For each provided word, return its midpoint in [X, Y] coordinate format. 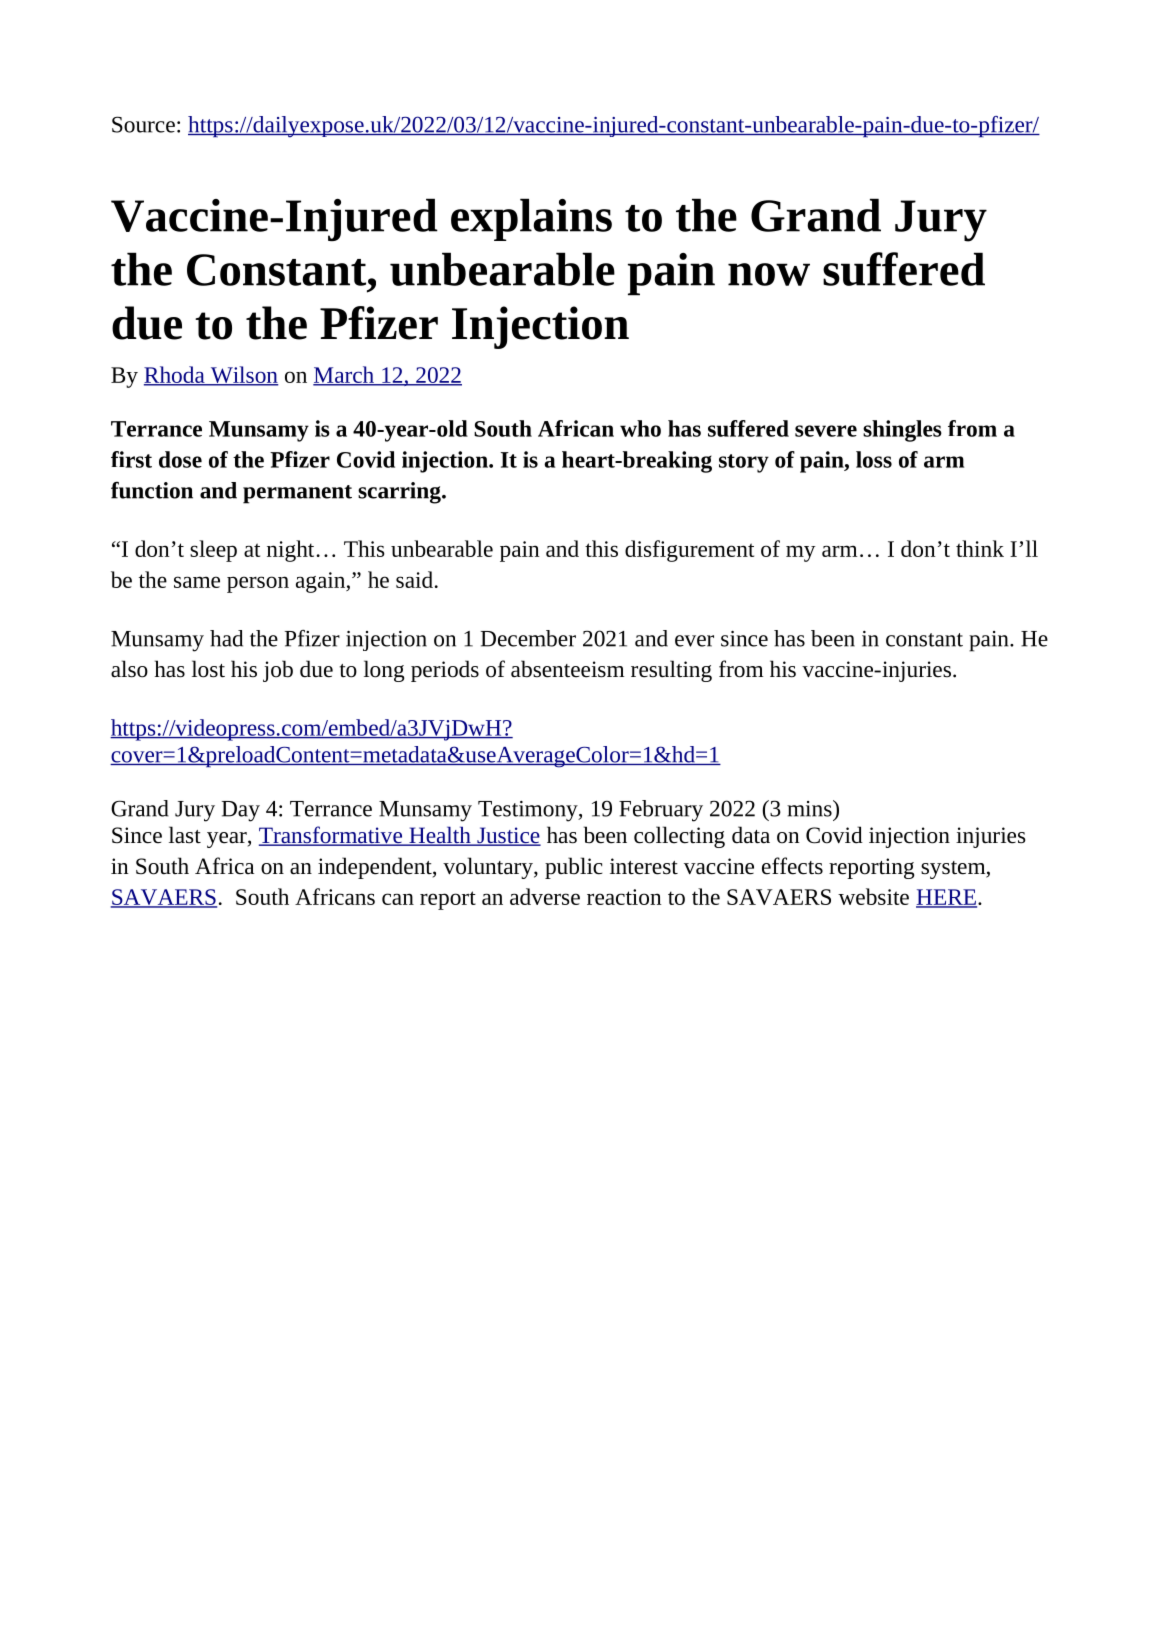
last [185, 835]
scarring [400, 493]
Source [143, 124]
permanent [297, 494]
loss [874, 459]
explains [531, 219]
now [769, 274]
